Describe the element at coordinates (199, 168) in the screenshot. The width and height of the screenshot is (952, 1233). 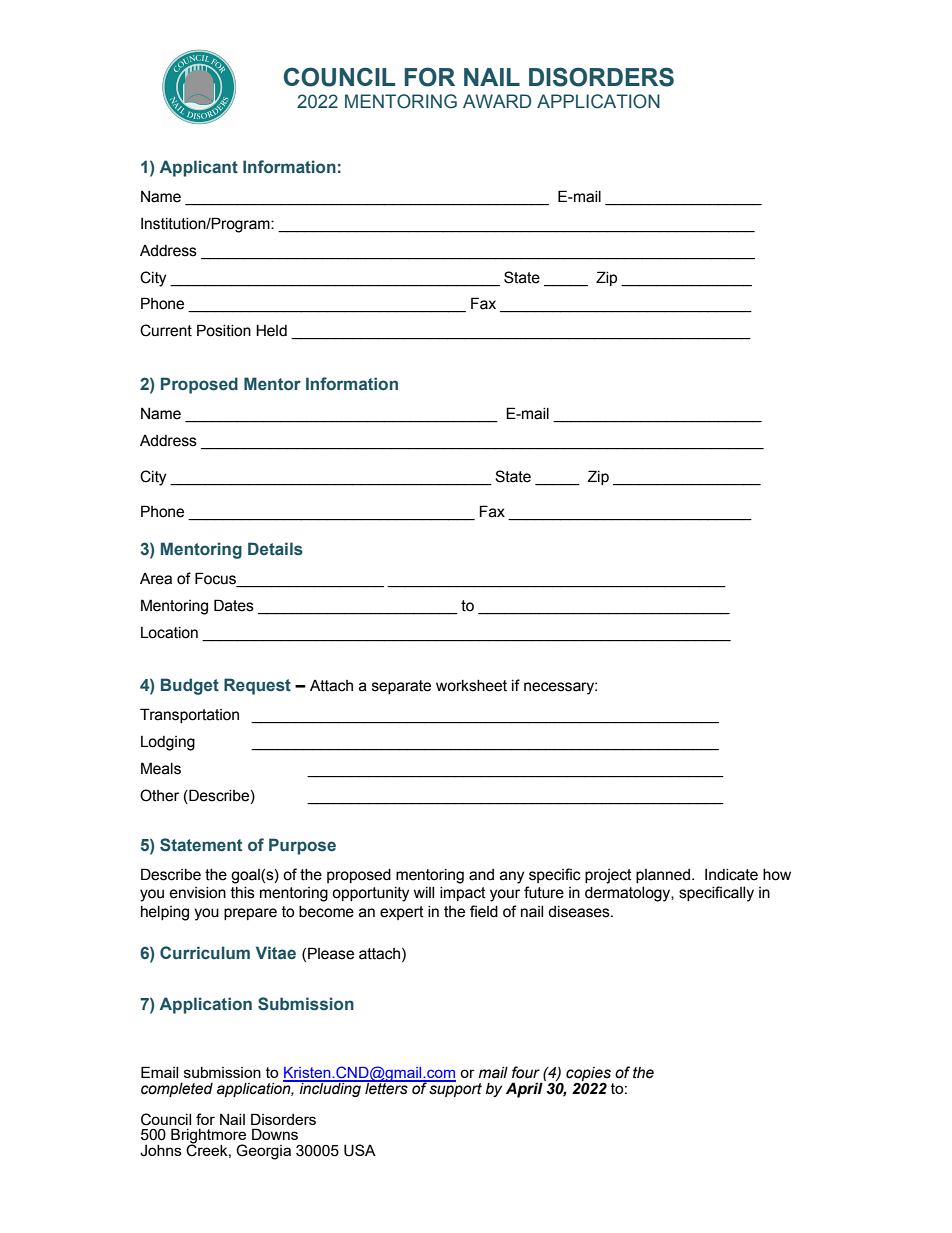
I see `Applicant` at that location.
